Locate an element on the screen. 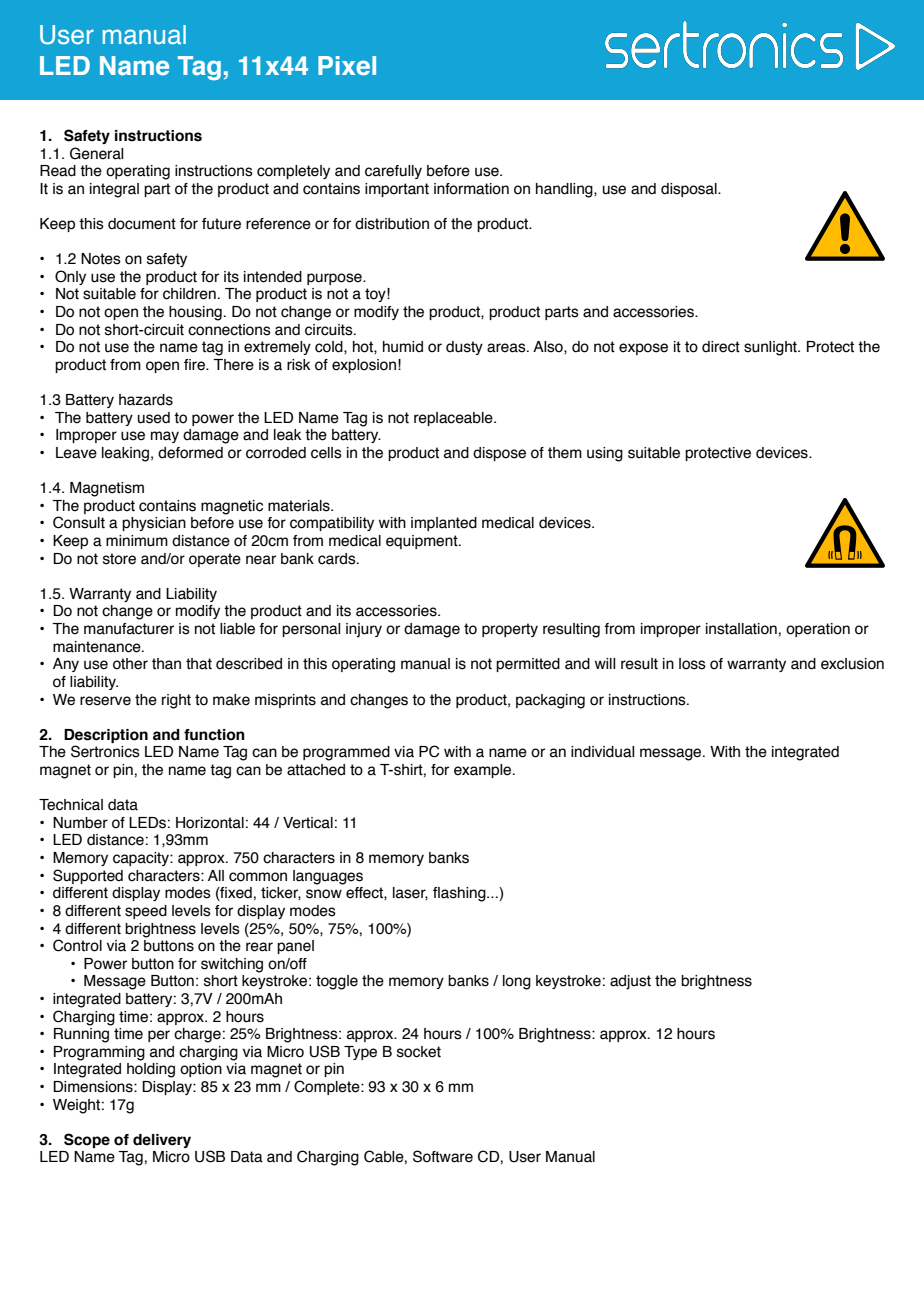 The width and height of the screenshot is (924, 1310). flashing is located at coordinates (460, 894).
